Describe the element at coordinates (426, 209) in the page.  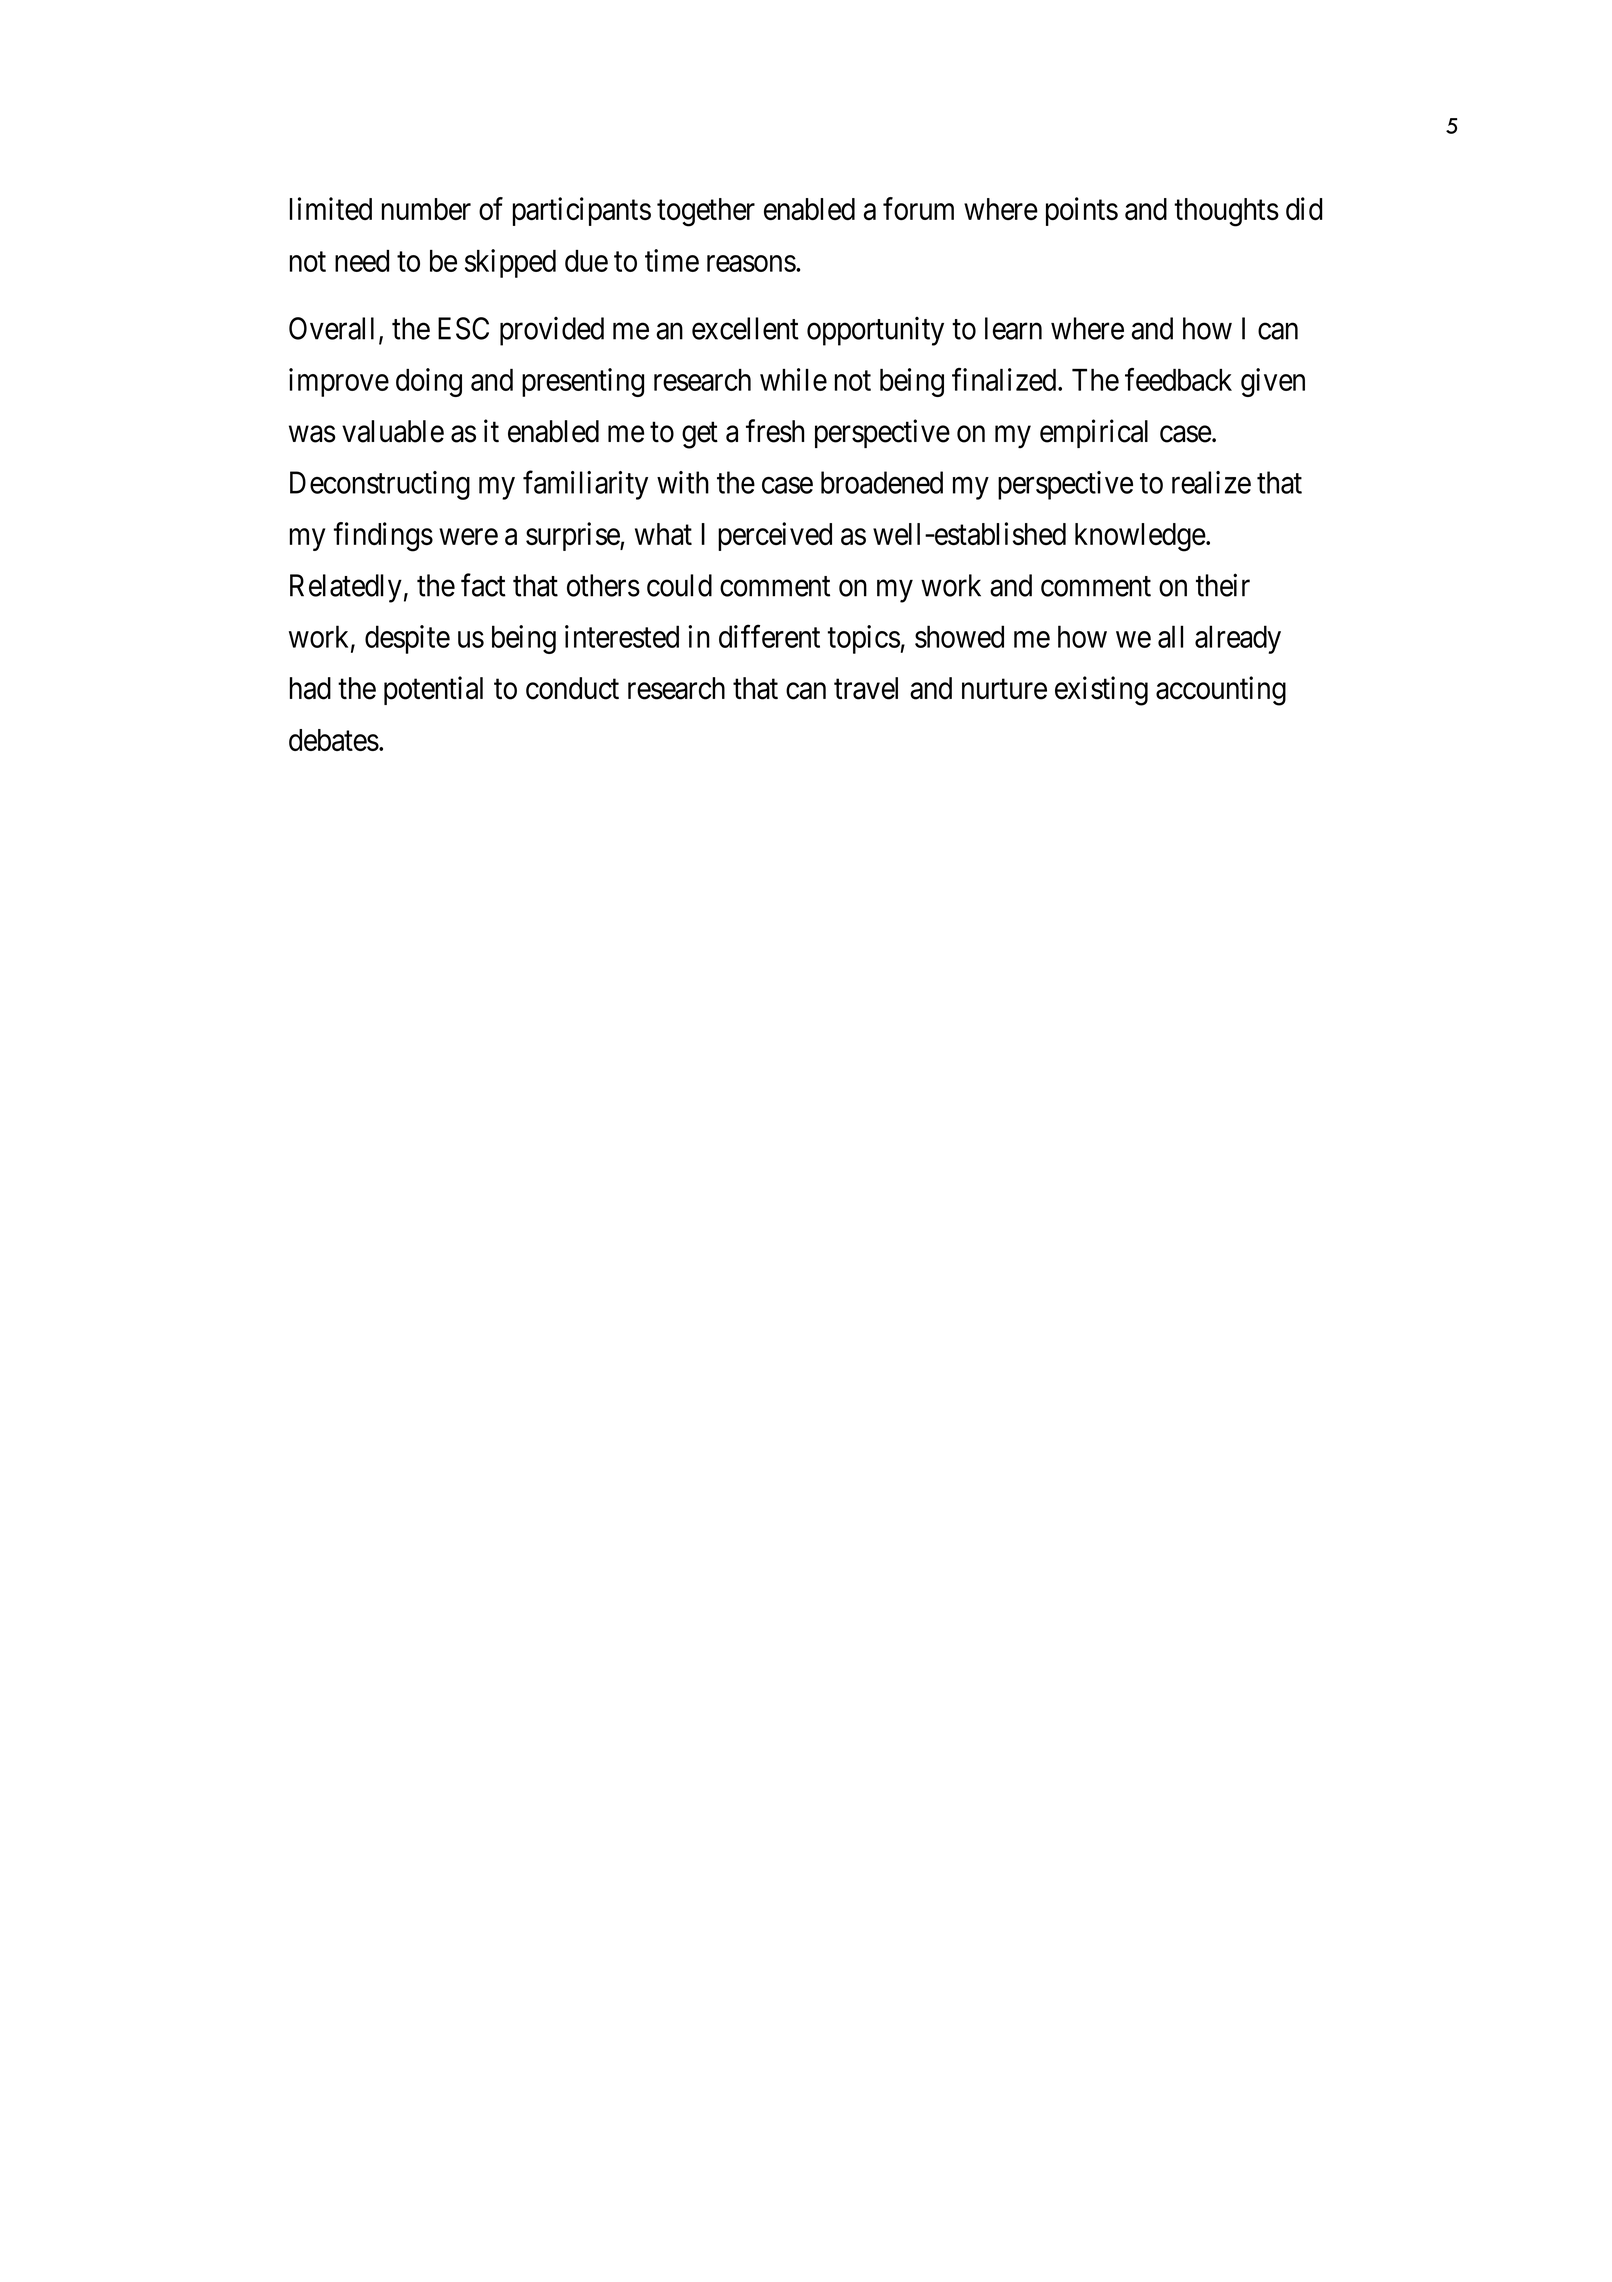
I see `number` at that location.
